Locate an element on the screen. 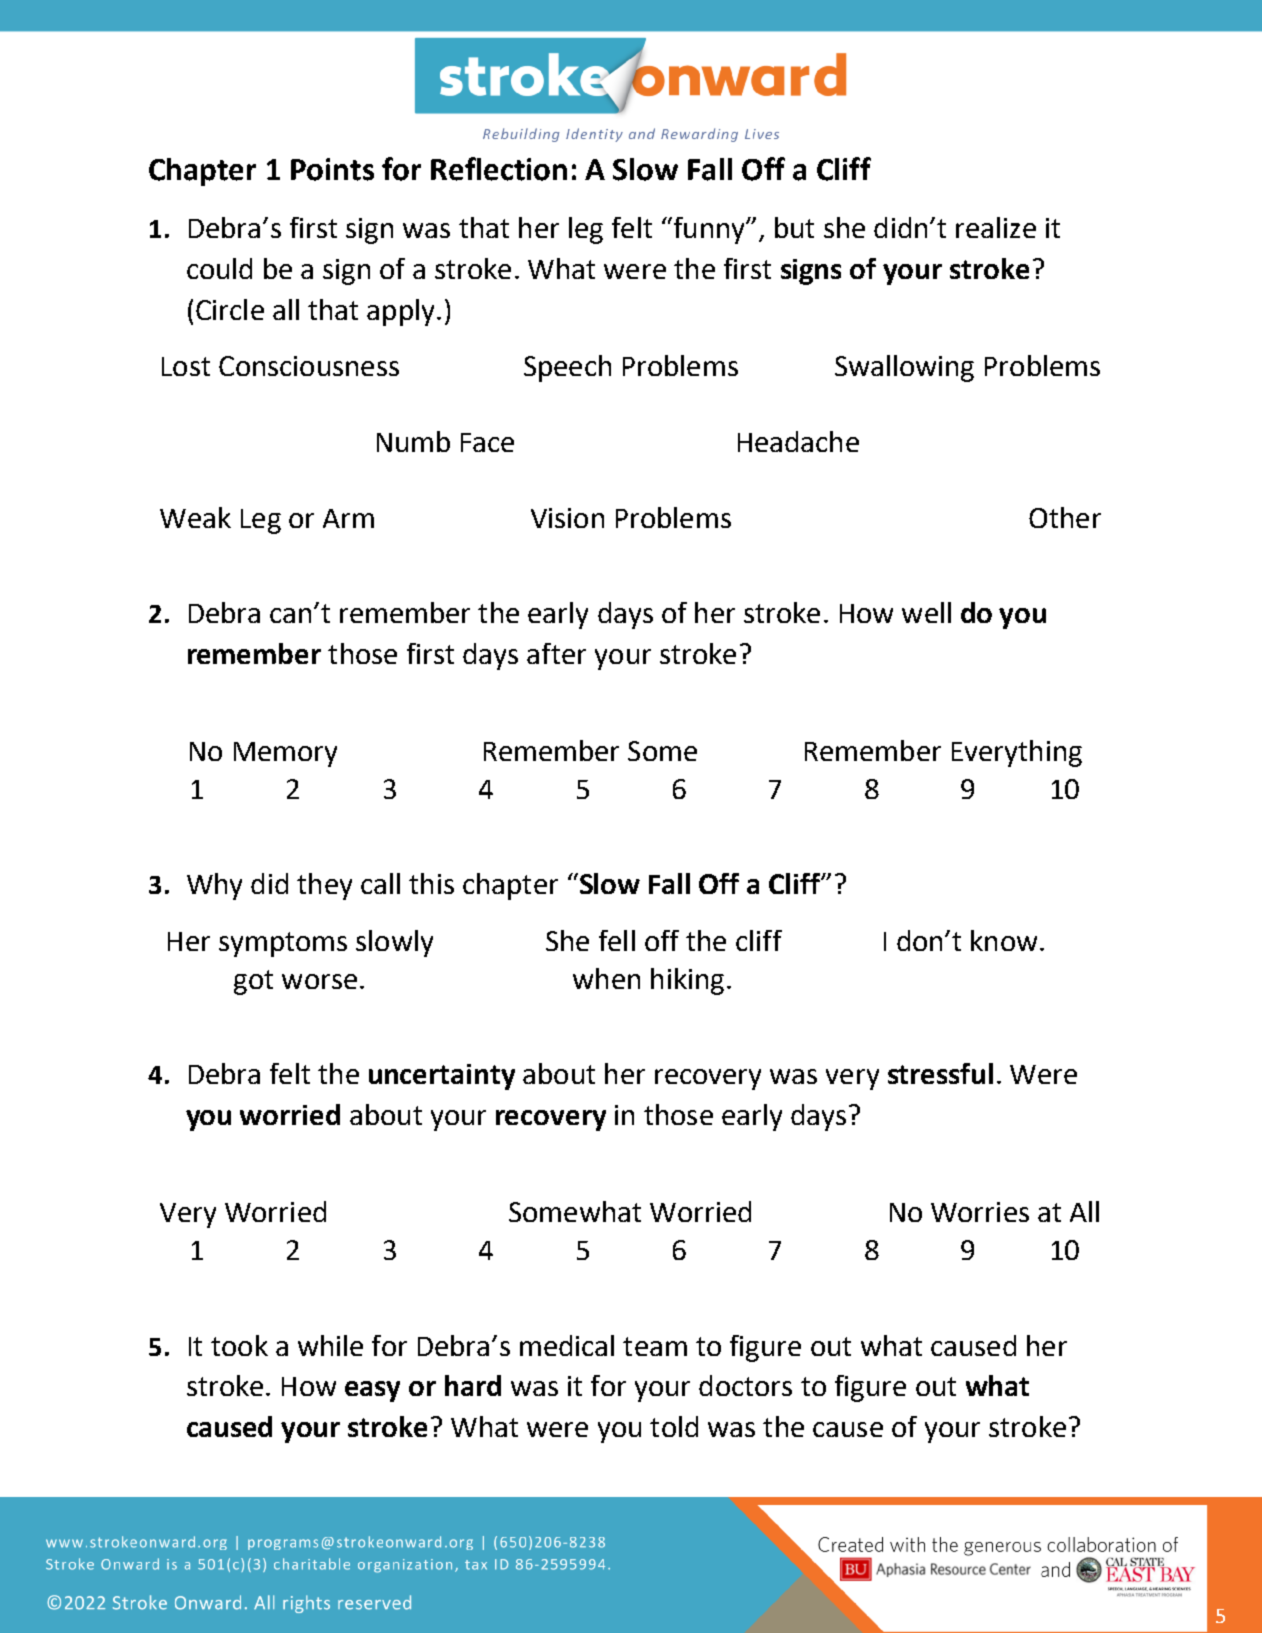 The image size is (1262, 1633). Worries is located at coordinates (980, 1212).
